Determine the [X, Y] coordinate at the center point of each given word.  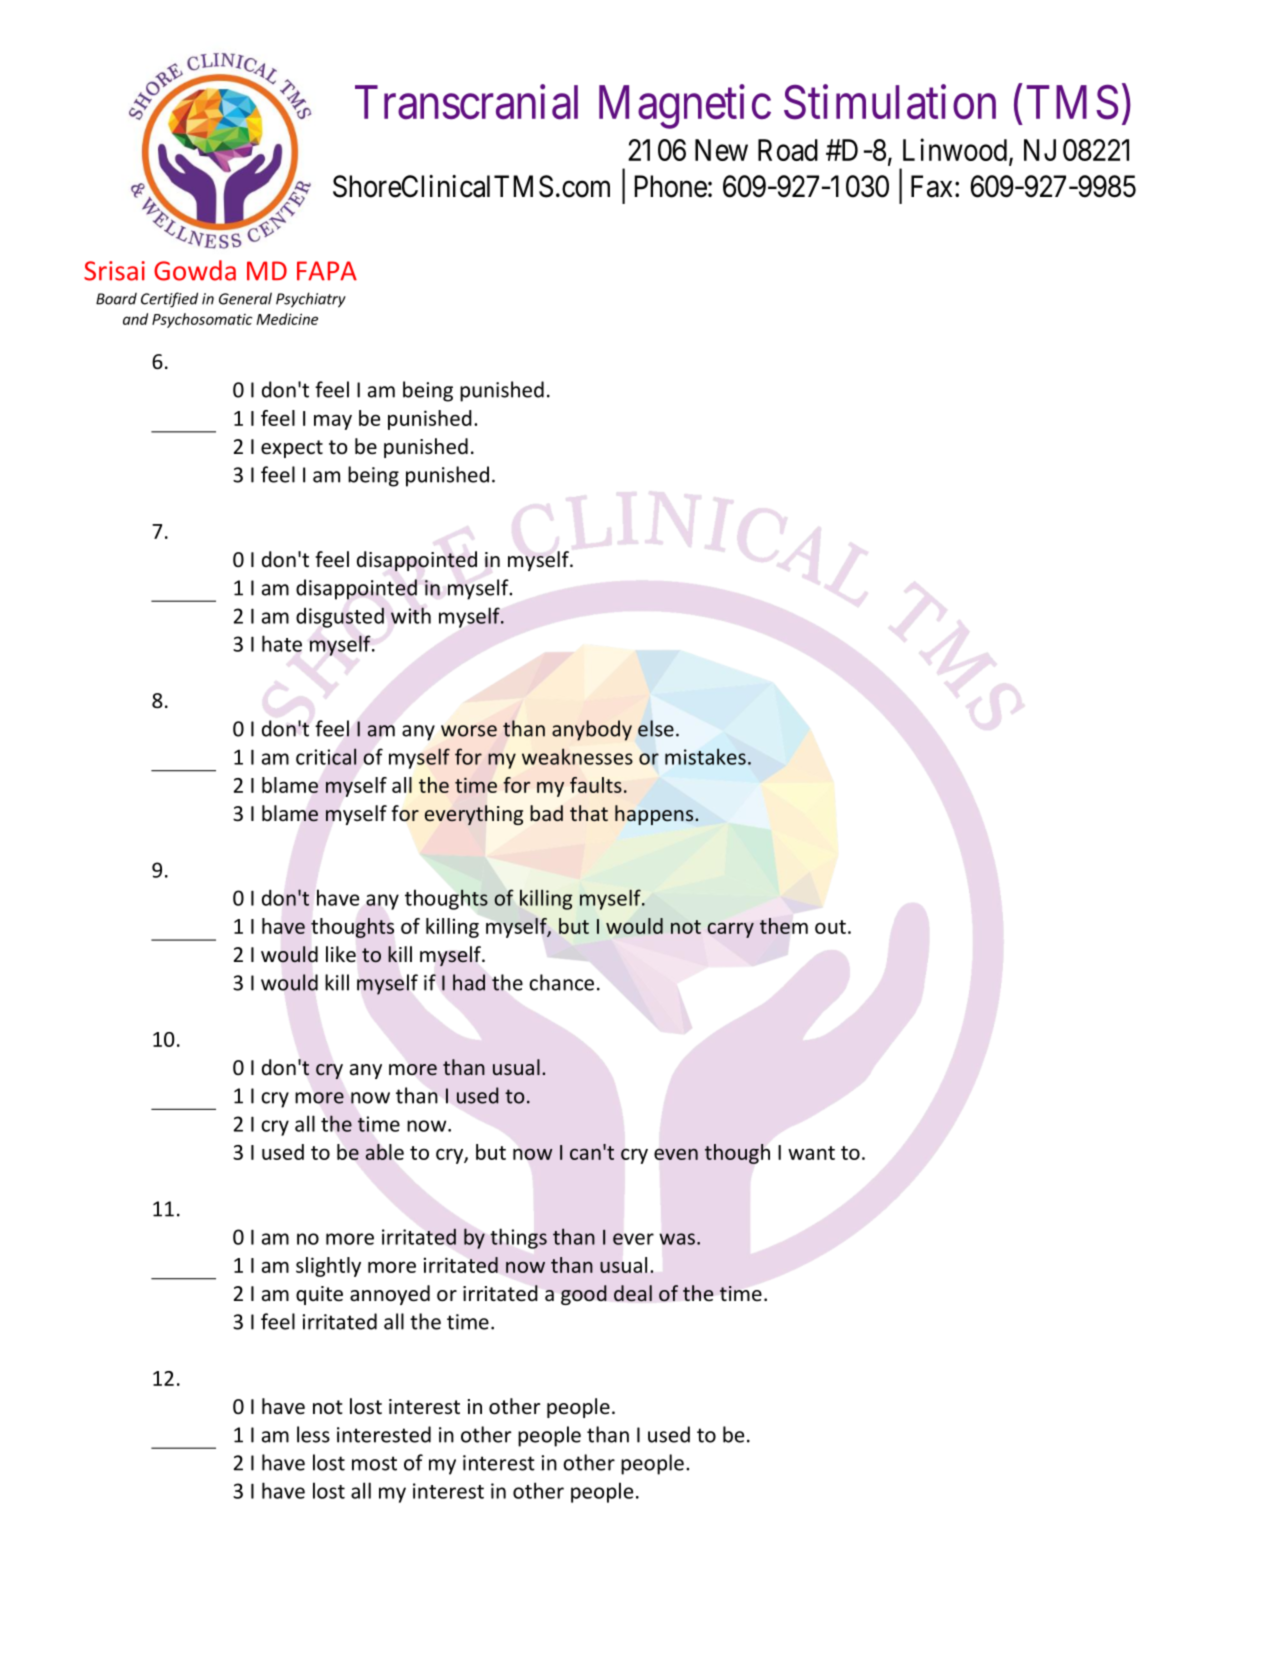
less [313, 1434]
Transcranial [466, 102]
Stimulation [890, 102]
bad [546, 813]
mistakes [705, 756]
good [584, 1295]
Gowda [195, 270]
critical [326, 756]
